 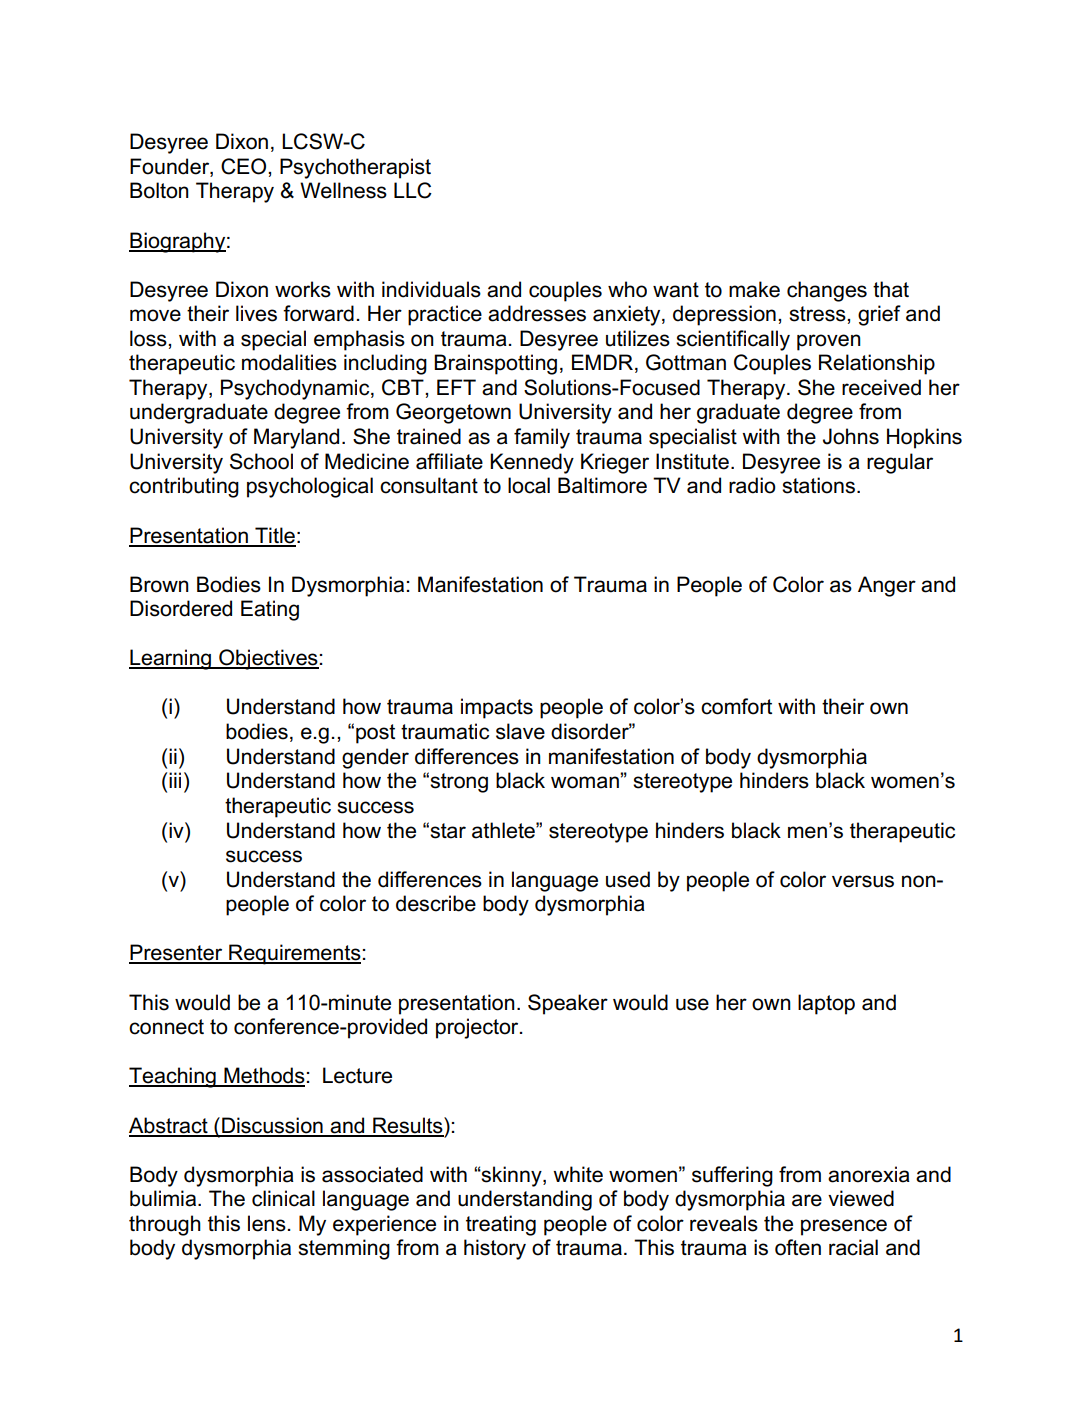 I want to click on history, so click(x=495, y=1249).
